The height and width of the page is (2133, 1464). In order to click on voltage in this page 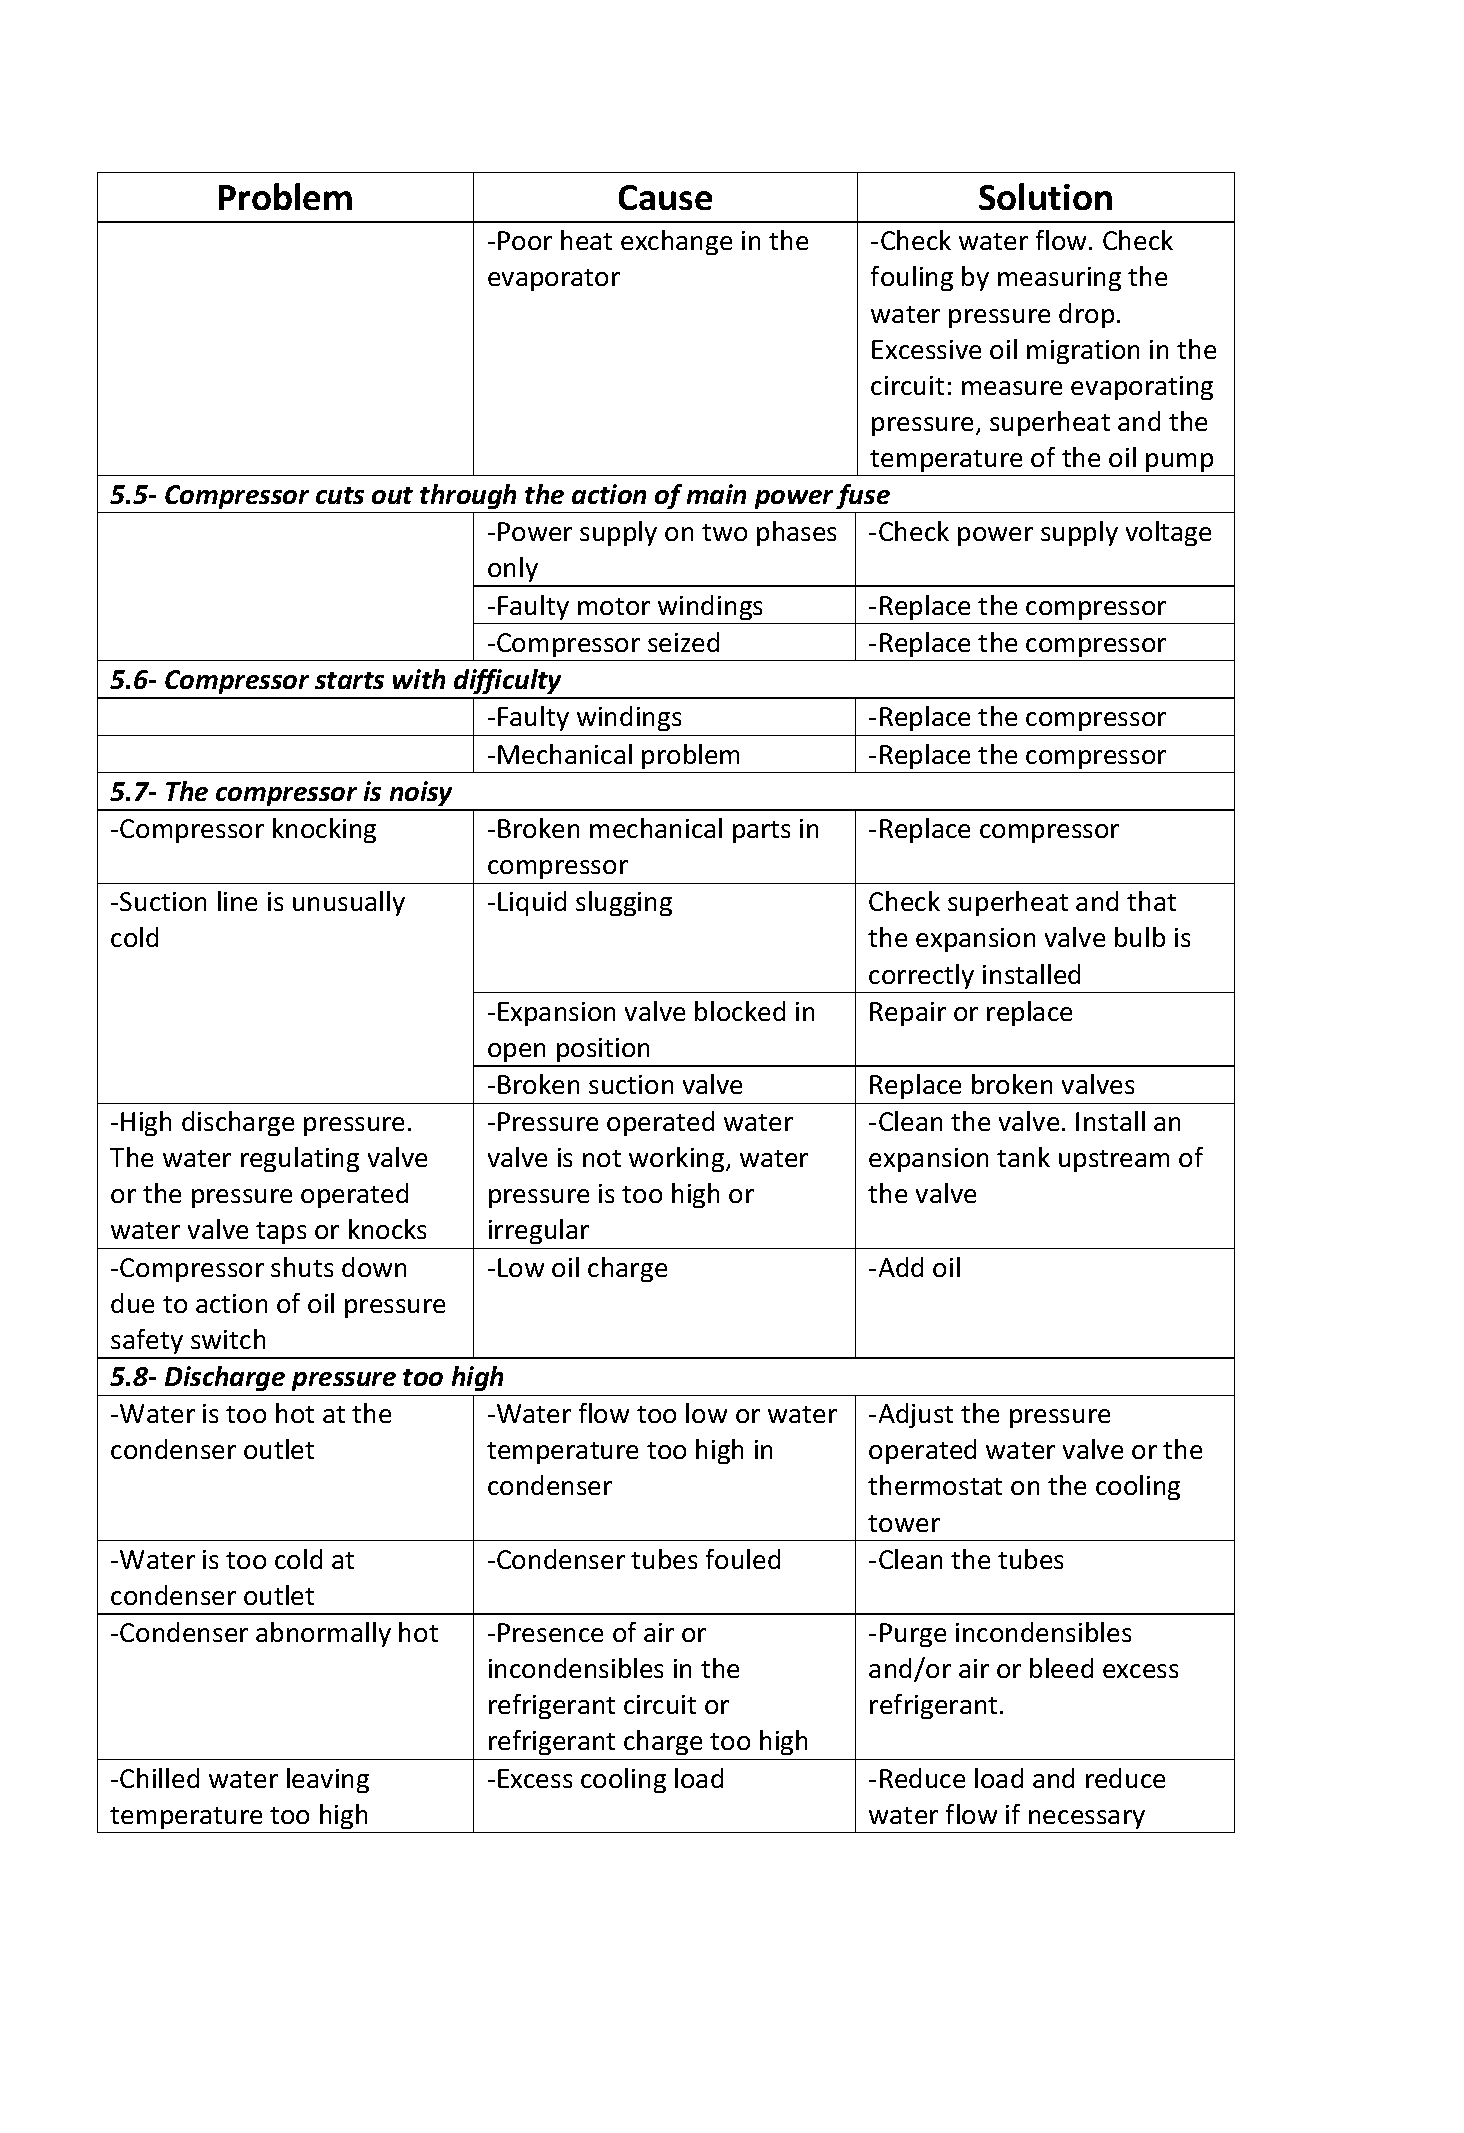, I will do `click(1168, 533)`.
